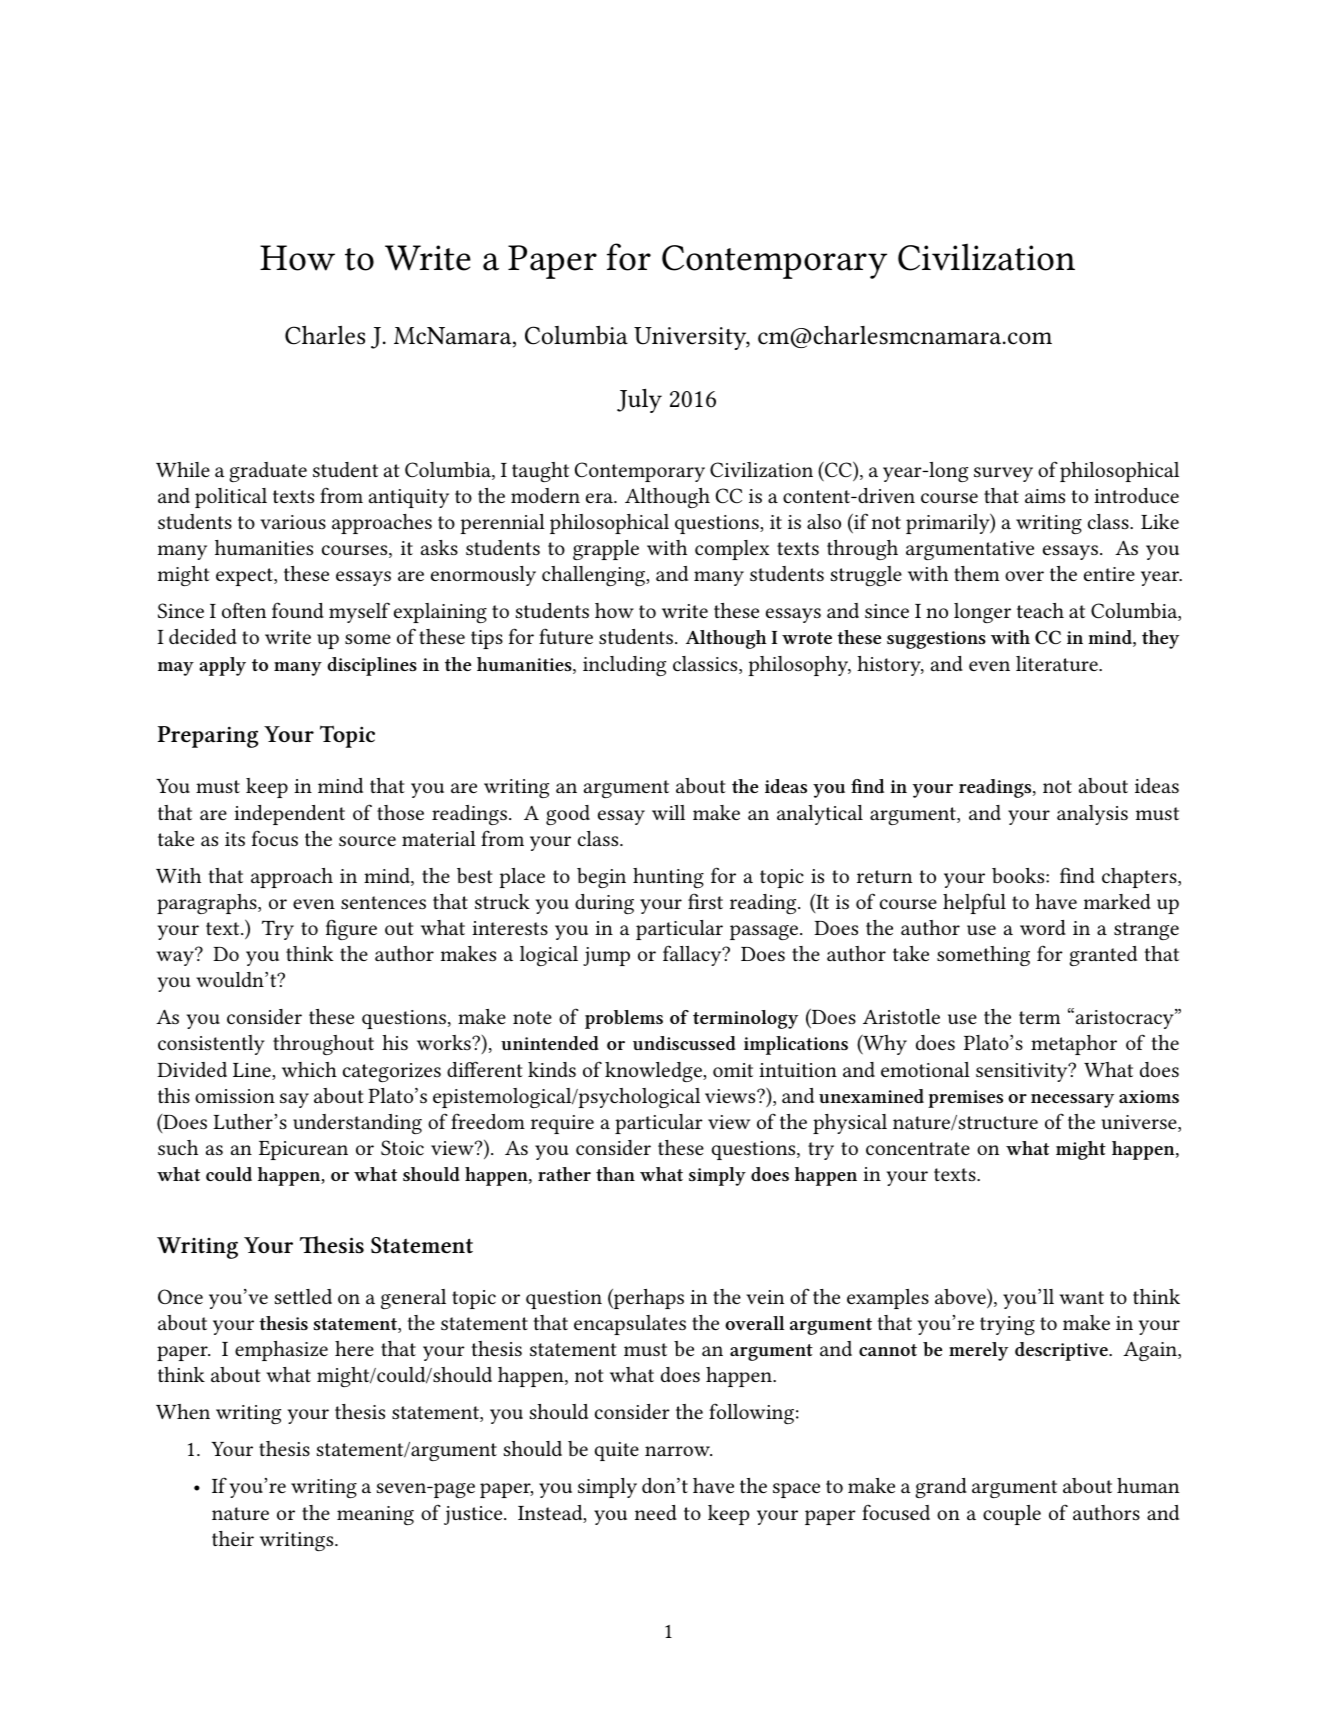 This image has width=1337, height=1731. Describe the element at coordinates (1019, 875) in the image. I see `books` at that location.
